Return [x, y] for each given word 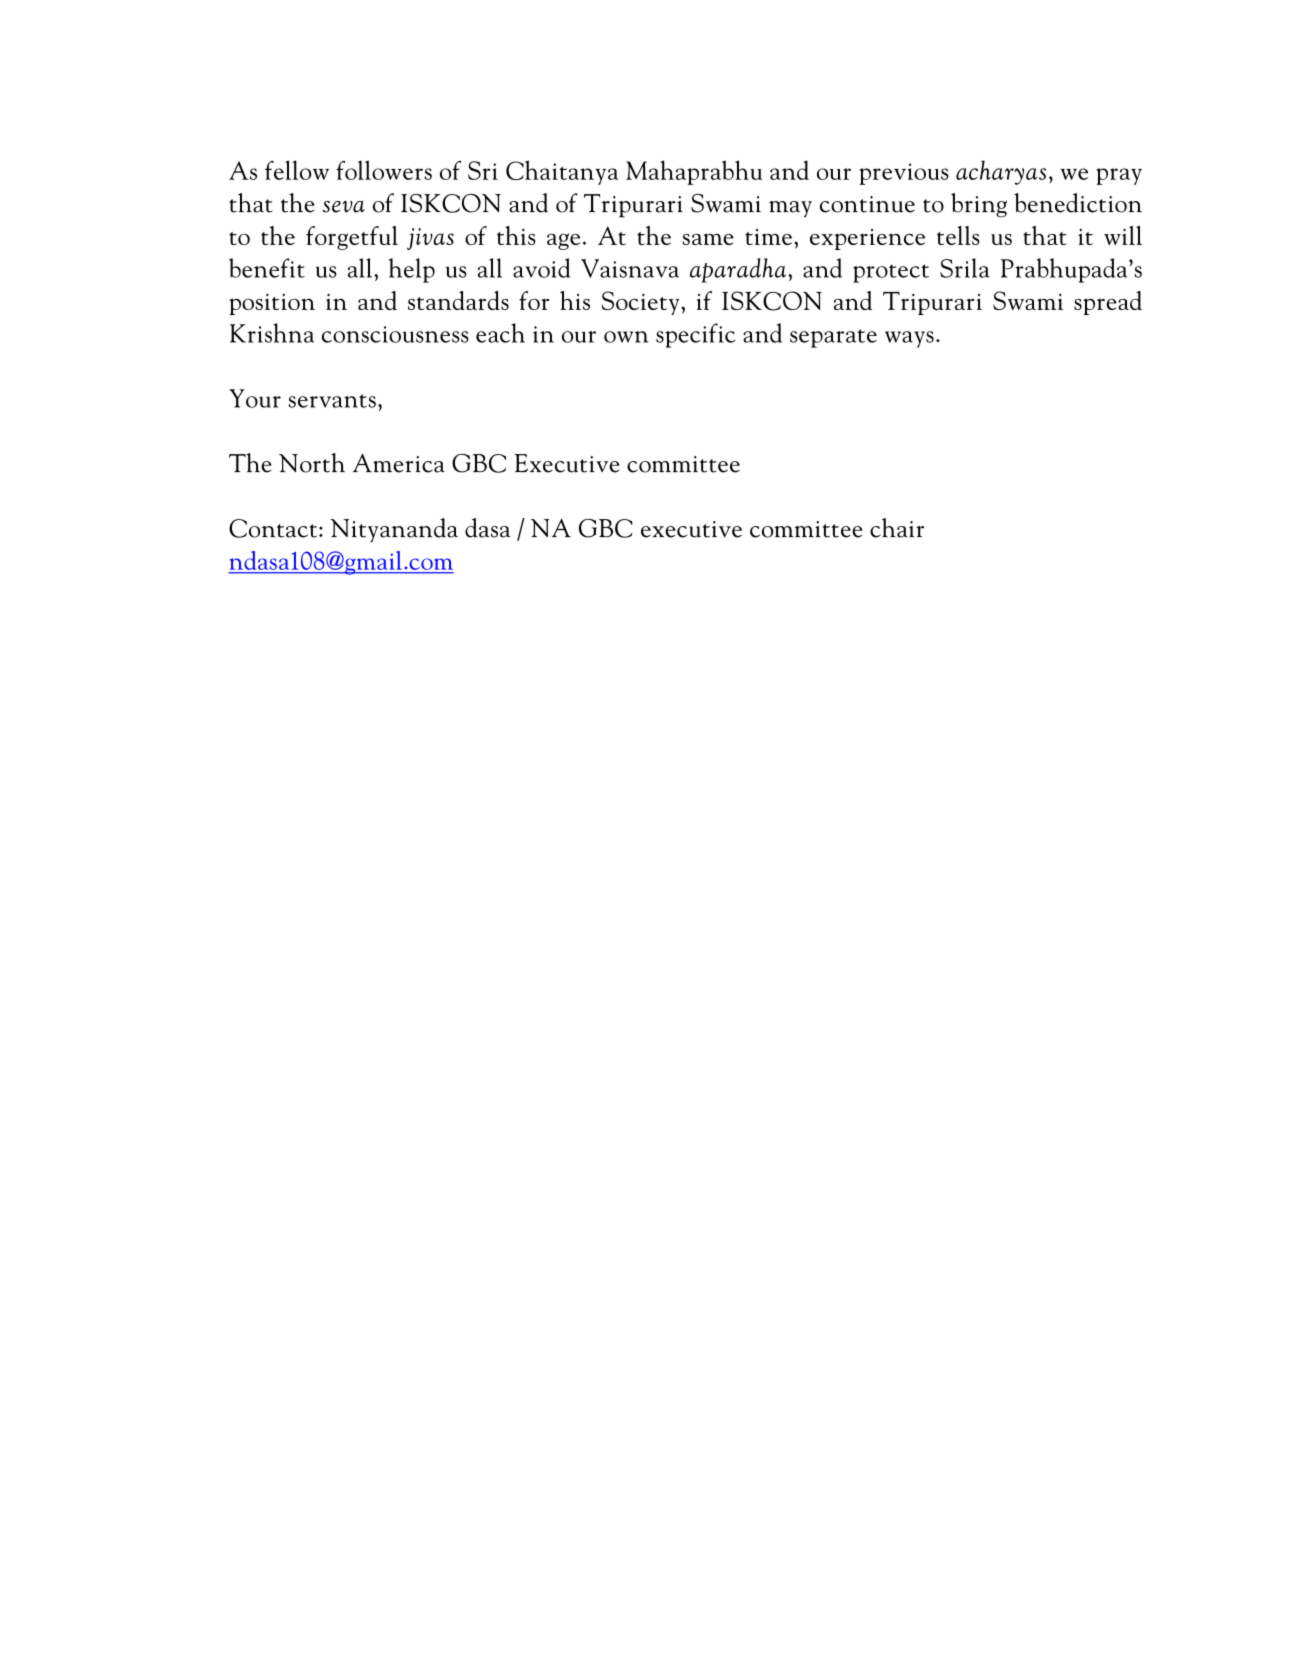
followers [384, 170]
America [399, 463]
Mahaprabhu [694, 172]
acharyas [1001, 172]
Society [640, 303]
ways [909, 339]
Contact [273, 528]
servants [332, 401]
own [626, 337]
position [272, 304]
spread [1108, 303]
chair [897, 528]
